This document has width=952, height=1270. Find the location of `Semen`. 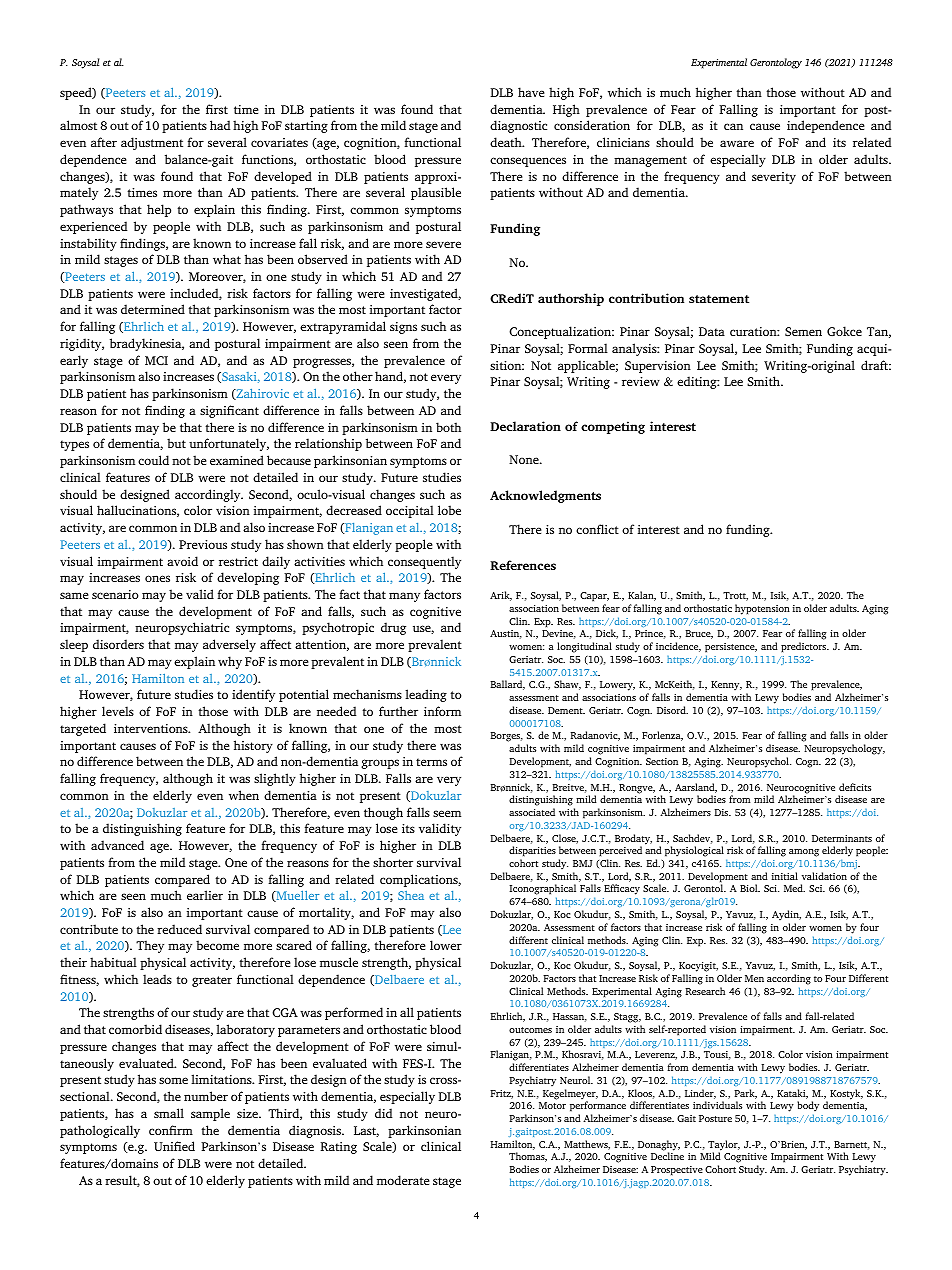

Semen is located at coordinates (803, 331).
